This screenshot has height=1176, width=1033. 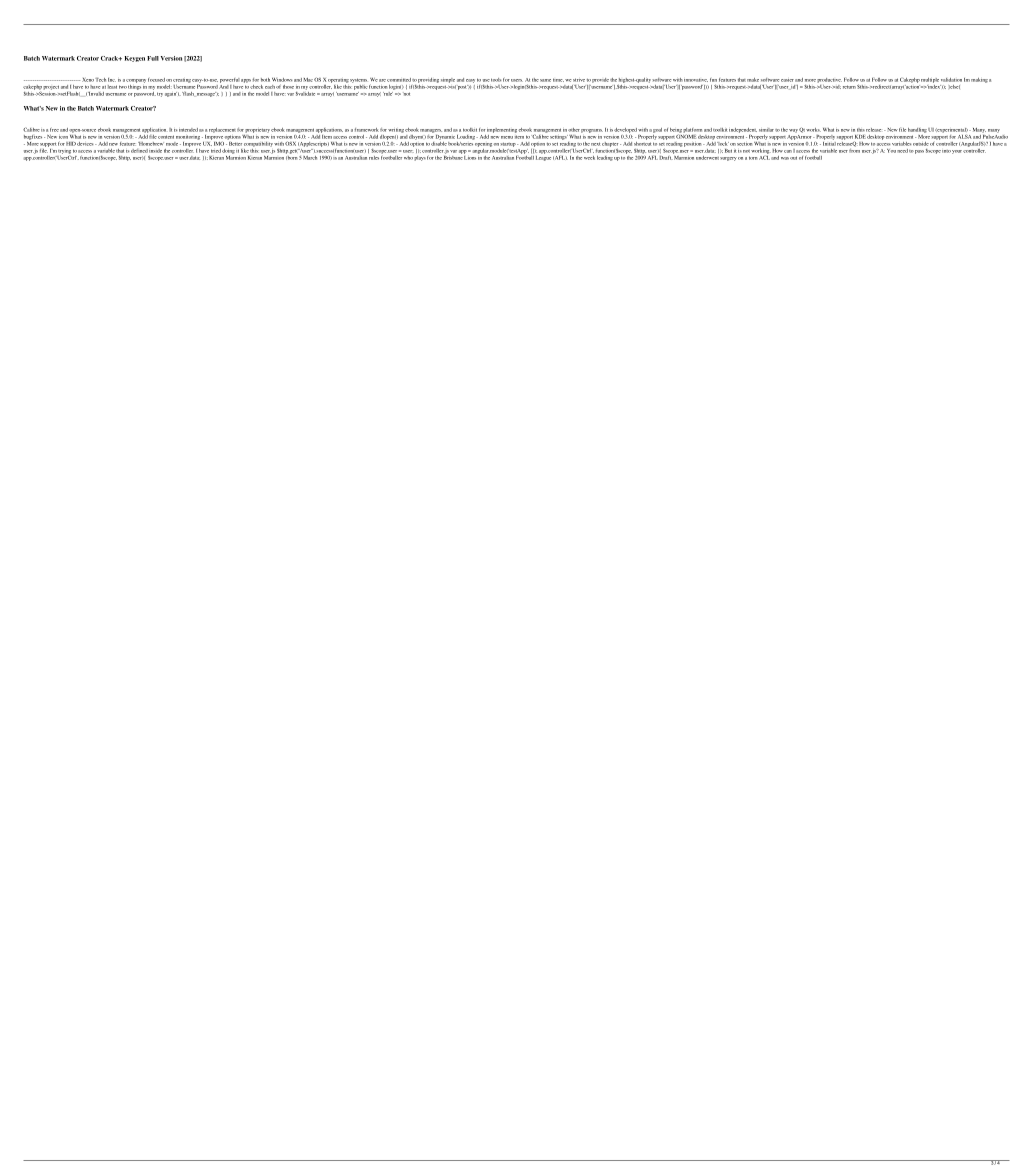 What do you see at coordinates (951, 80) in the screenshot?
I see `validation` at bounding box center [951, 80].
